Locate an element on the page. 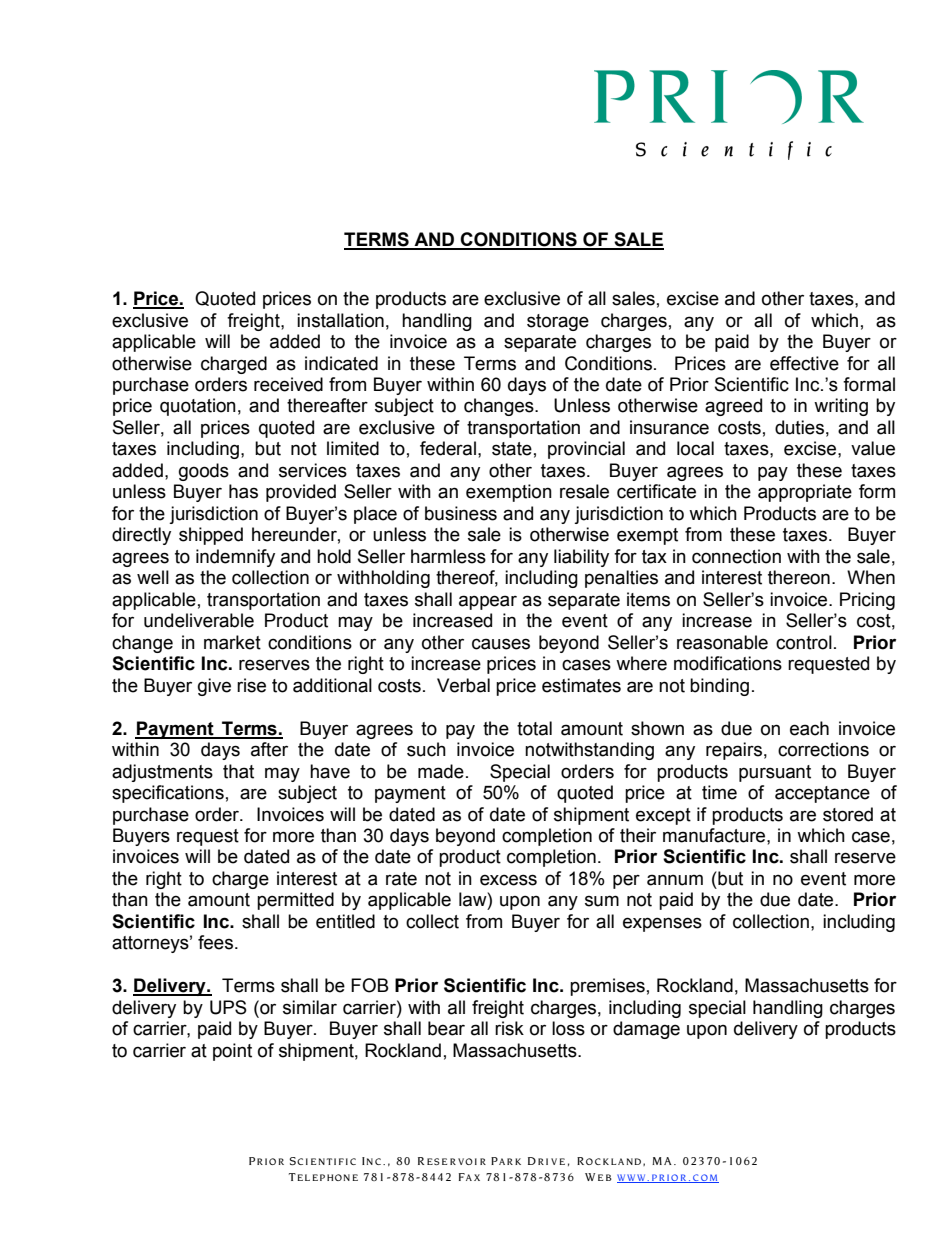  received is located at coordinates (288, 384).
